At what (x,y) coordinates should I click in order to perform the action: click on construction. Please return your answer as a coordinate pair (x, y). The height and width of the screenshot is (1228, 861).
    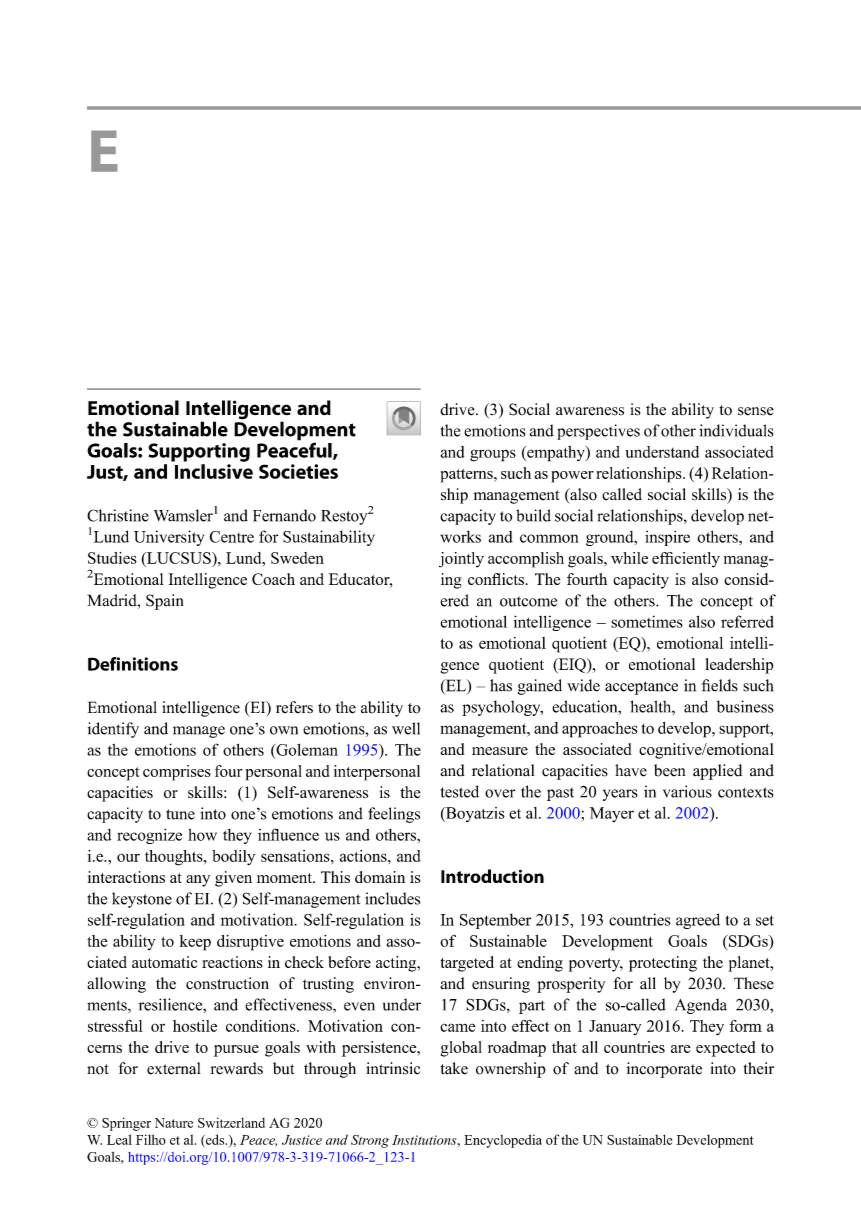
    Looking at the image, I should click on (227, 983).
